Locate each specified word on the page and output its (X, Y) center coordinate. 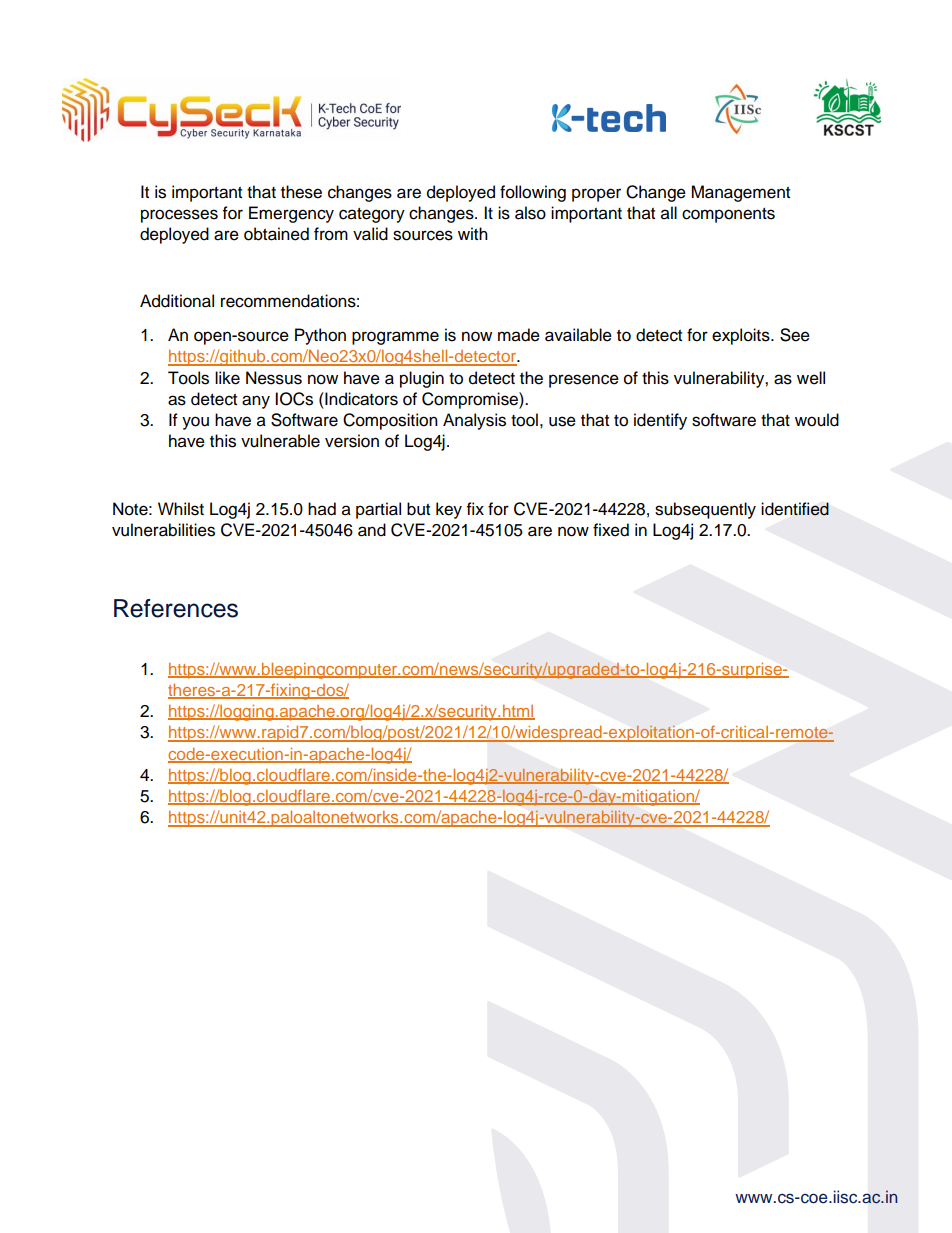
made (519, 335)
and (372, 530)
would (817, 420)
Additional (177, 301)
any (256, 402)
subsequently (705, 510)
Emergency (291, 214)
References (176, 608)
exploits (742, 336)
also (530, 213)
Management (740, 193)
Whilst (181, 509)
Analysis (474, 421)
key (449, 510)
